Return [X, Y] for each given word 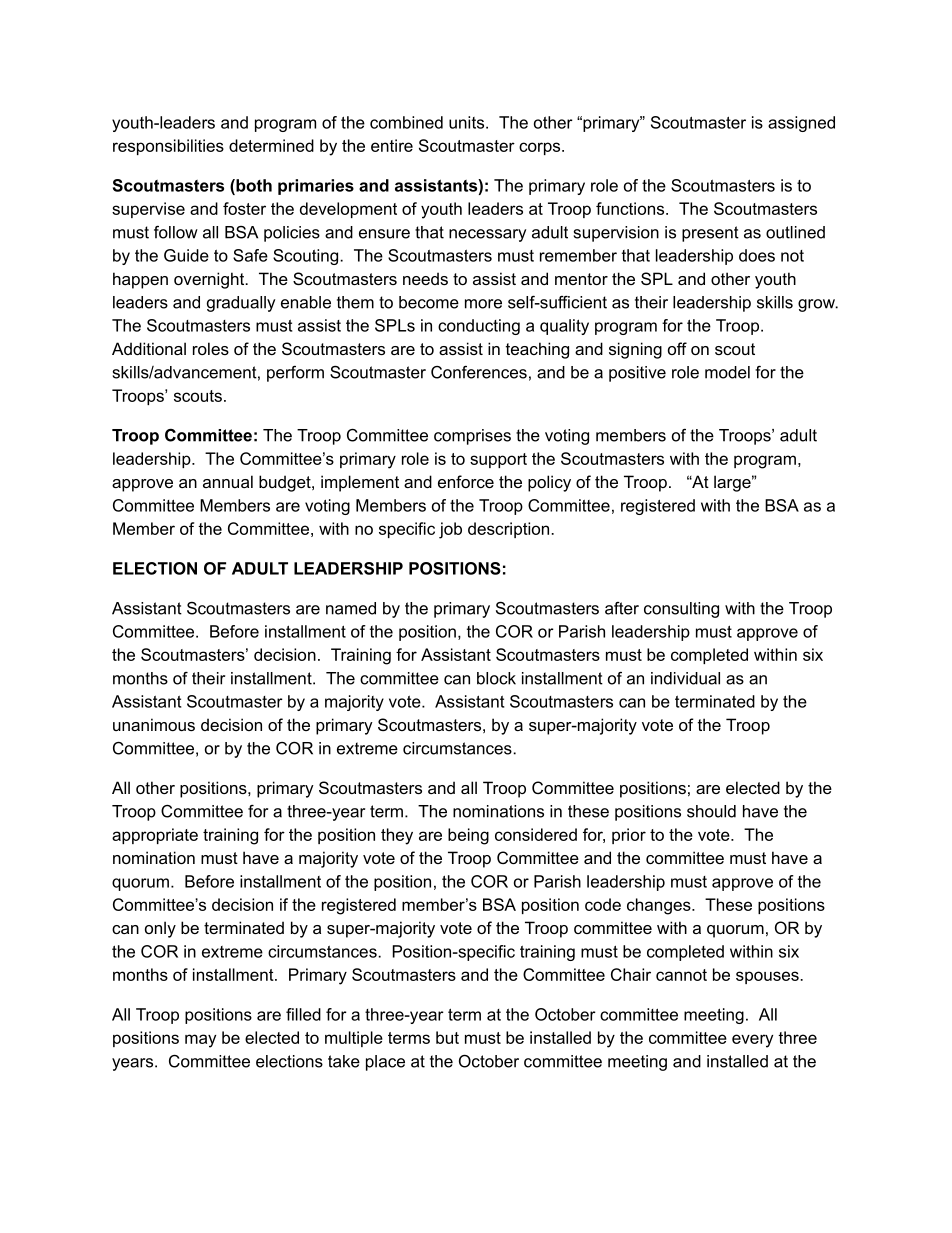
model [727, 372]
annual [228, 481]
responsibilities [168, 147]
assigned [801, 124]
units [466, 122]
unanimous [154, 724]
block [496, 678]
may [200, 1041]
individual [685, 678]
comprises [472, 437]
